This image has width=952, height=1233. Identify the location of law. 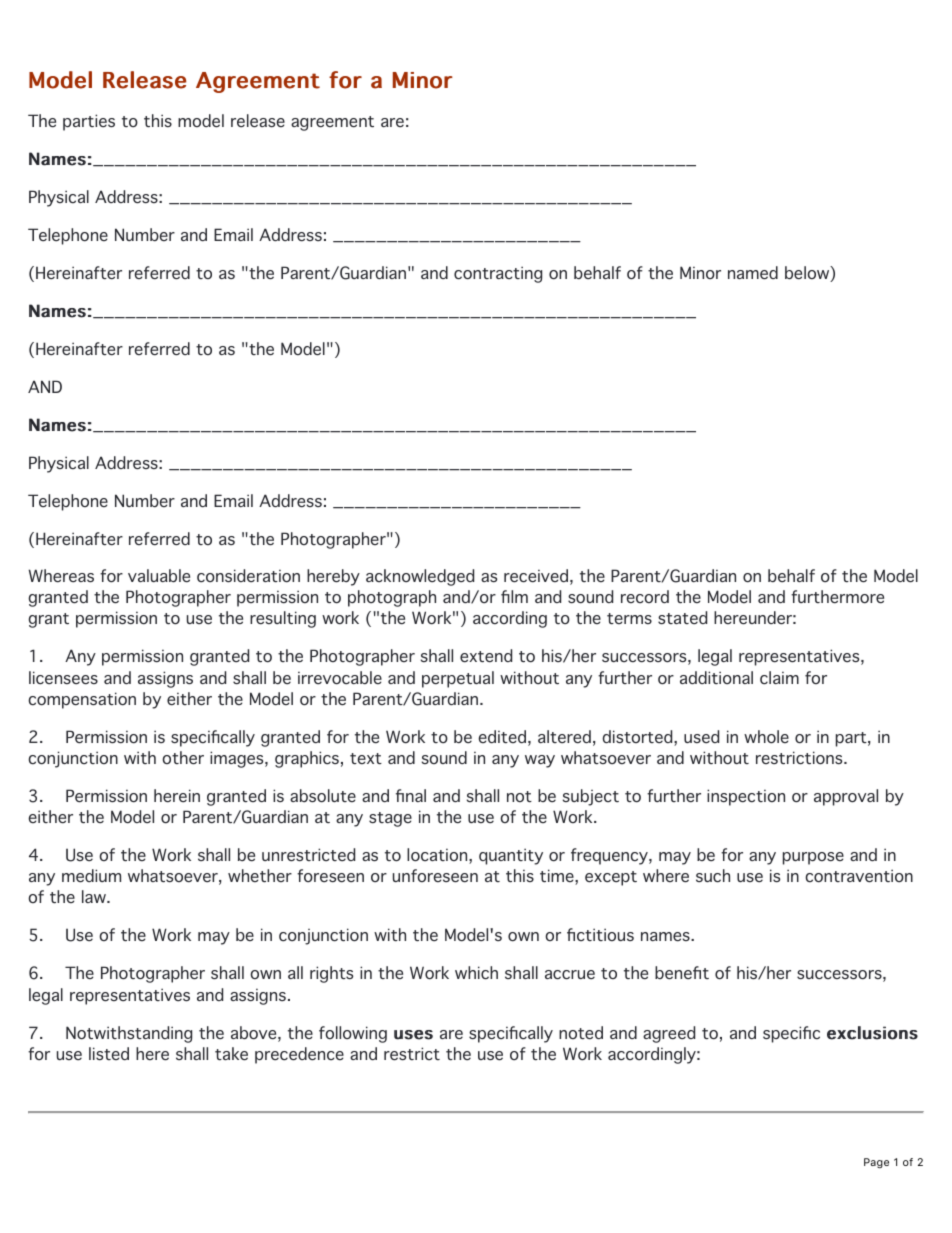
(95, 896).
